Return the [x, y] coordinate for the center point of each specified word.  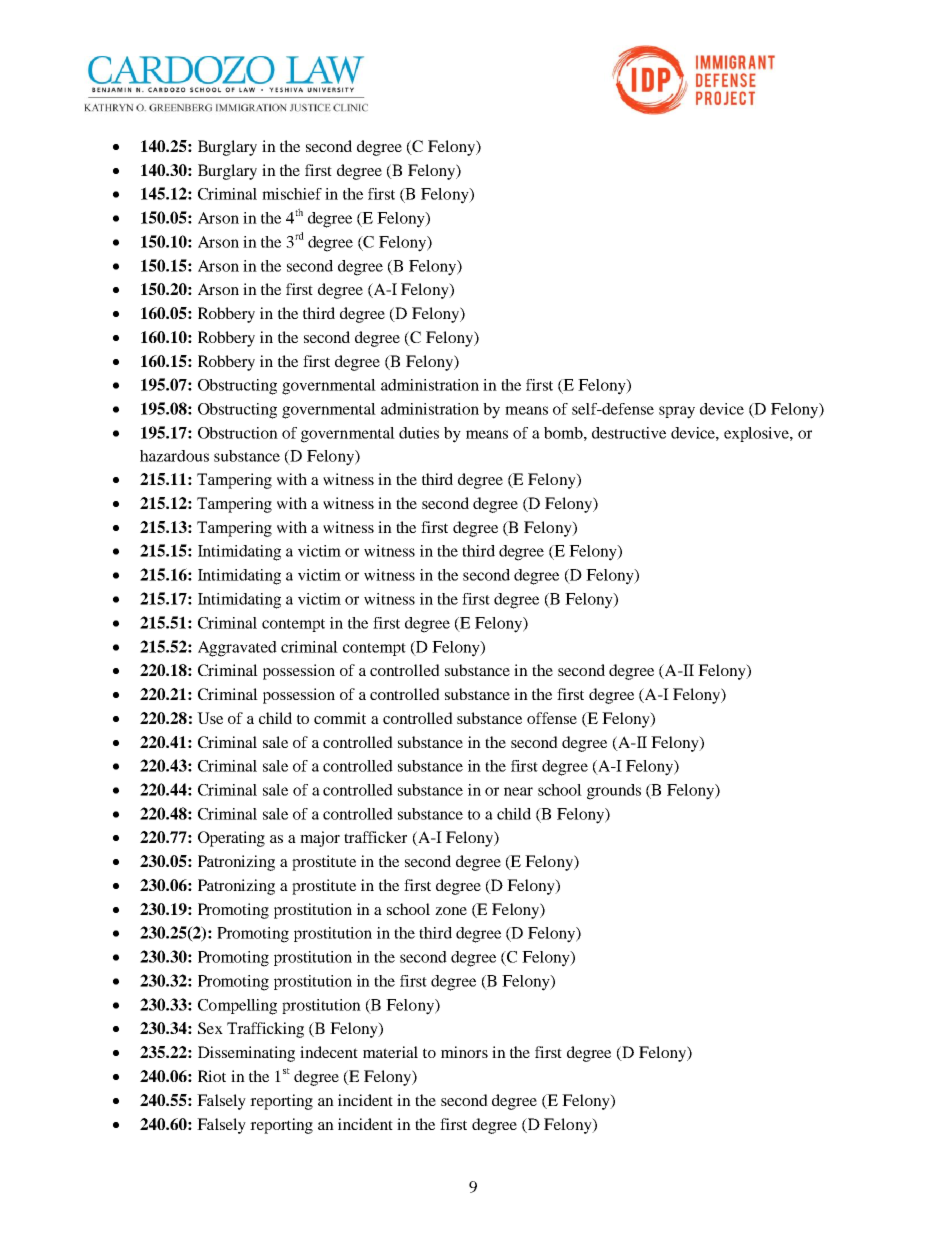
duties [419, 433]
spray [677, 412]
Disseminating [246, 1054]
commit [340, 718]
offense [552, 718]
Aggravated [237, 649]
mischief [292, 194]
